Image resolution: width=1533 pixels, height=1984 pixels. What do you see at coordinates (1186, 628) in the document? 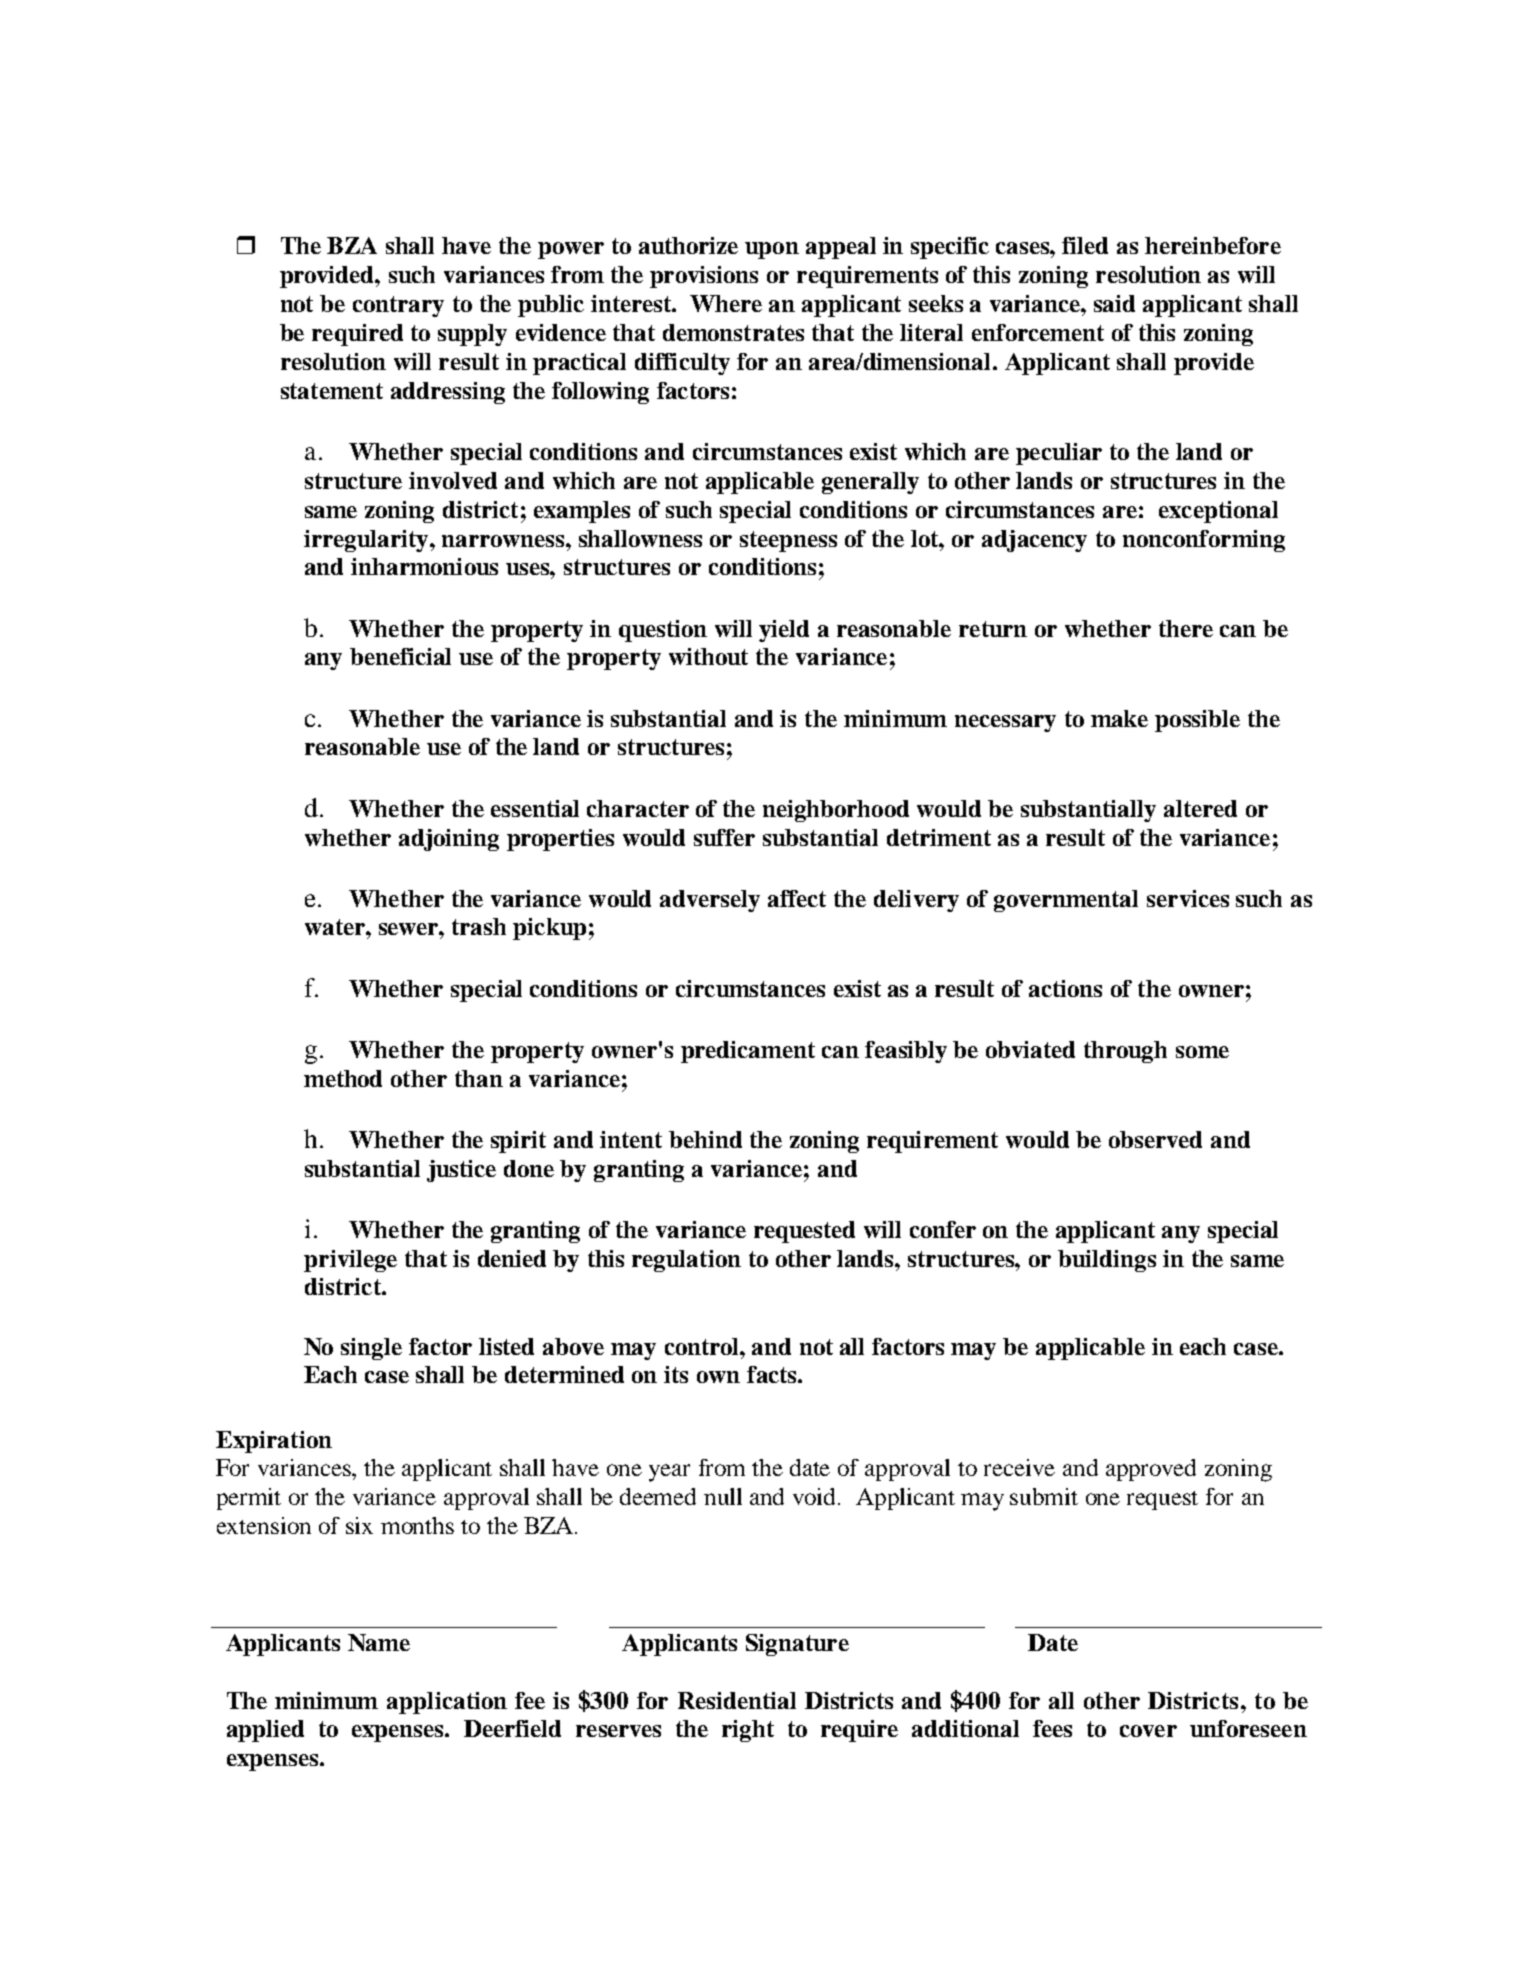
I see `there` at bounding box center [1186, 628].
